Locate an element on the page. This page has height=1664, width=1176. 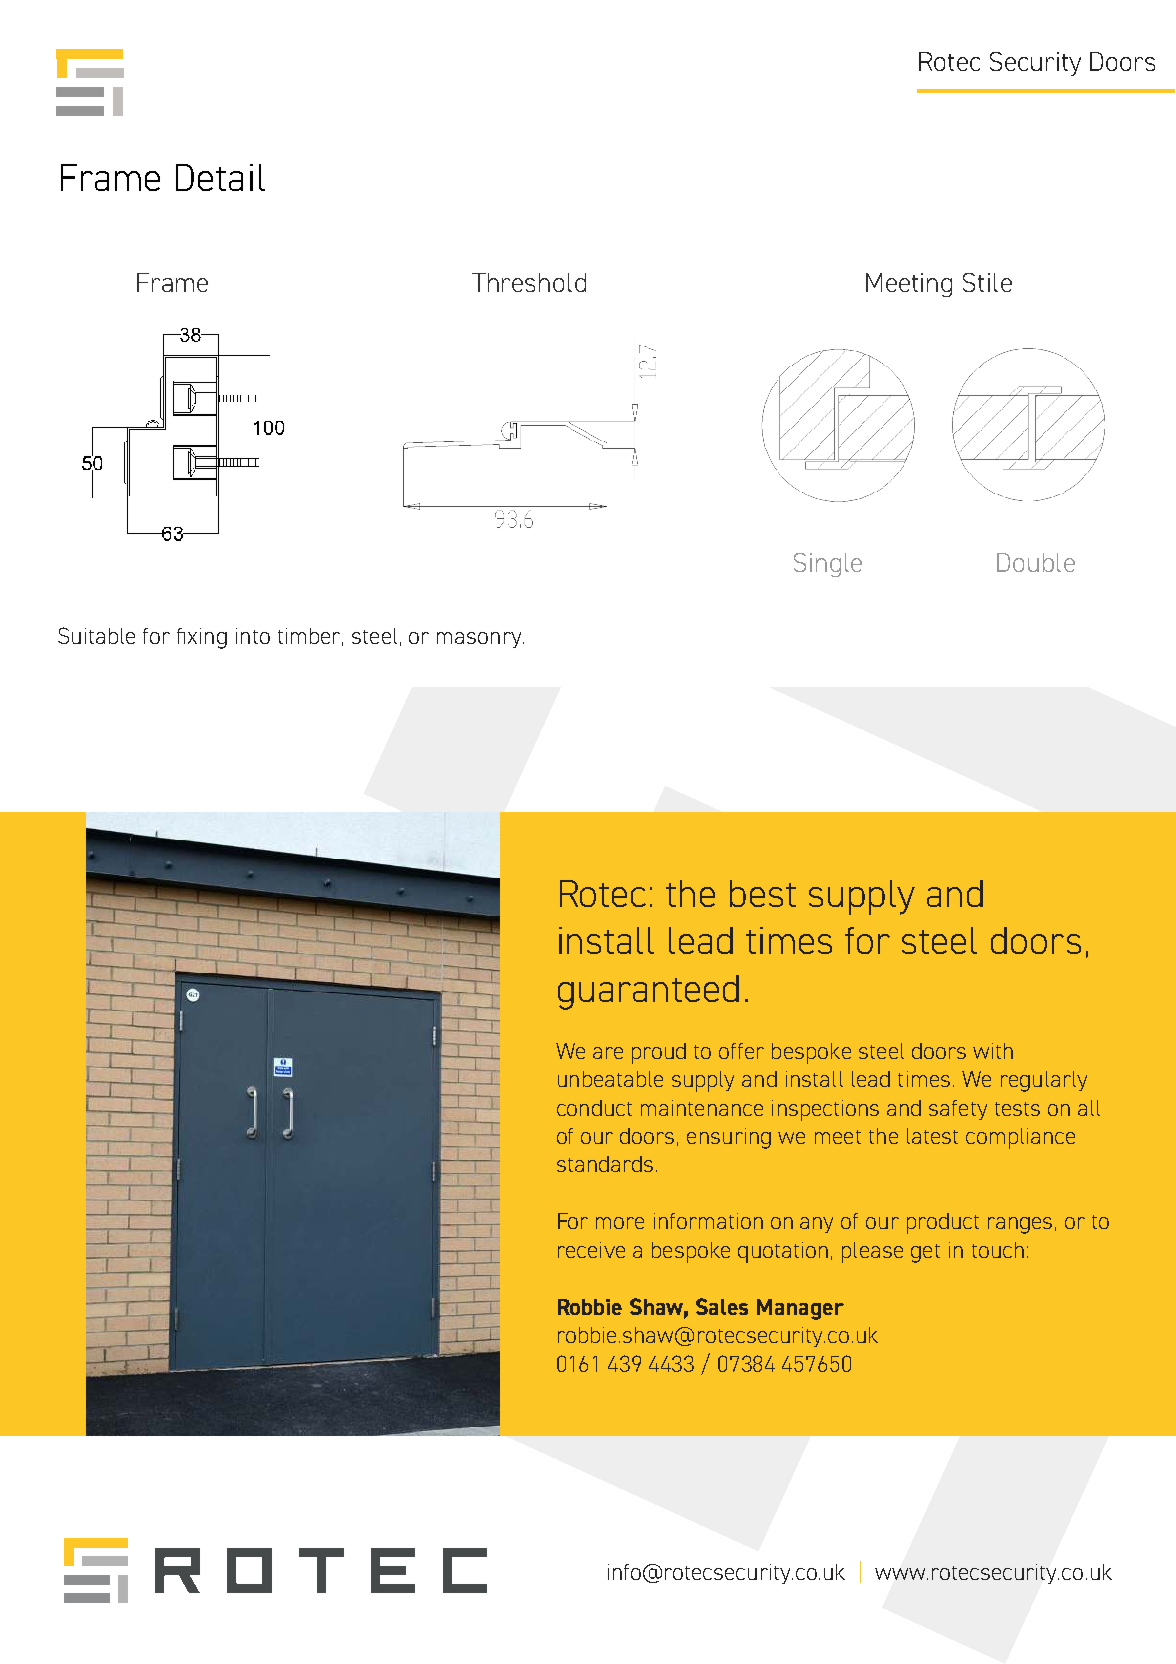
receive is located at coordinates (591, 1250).
